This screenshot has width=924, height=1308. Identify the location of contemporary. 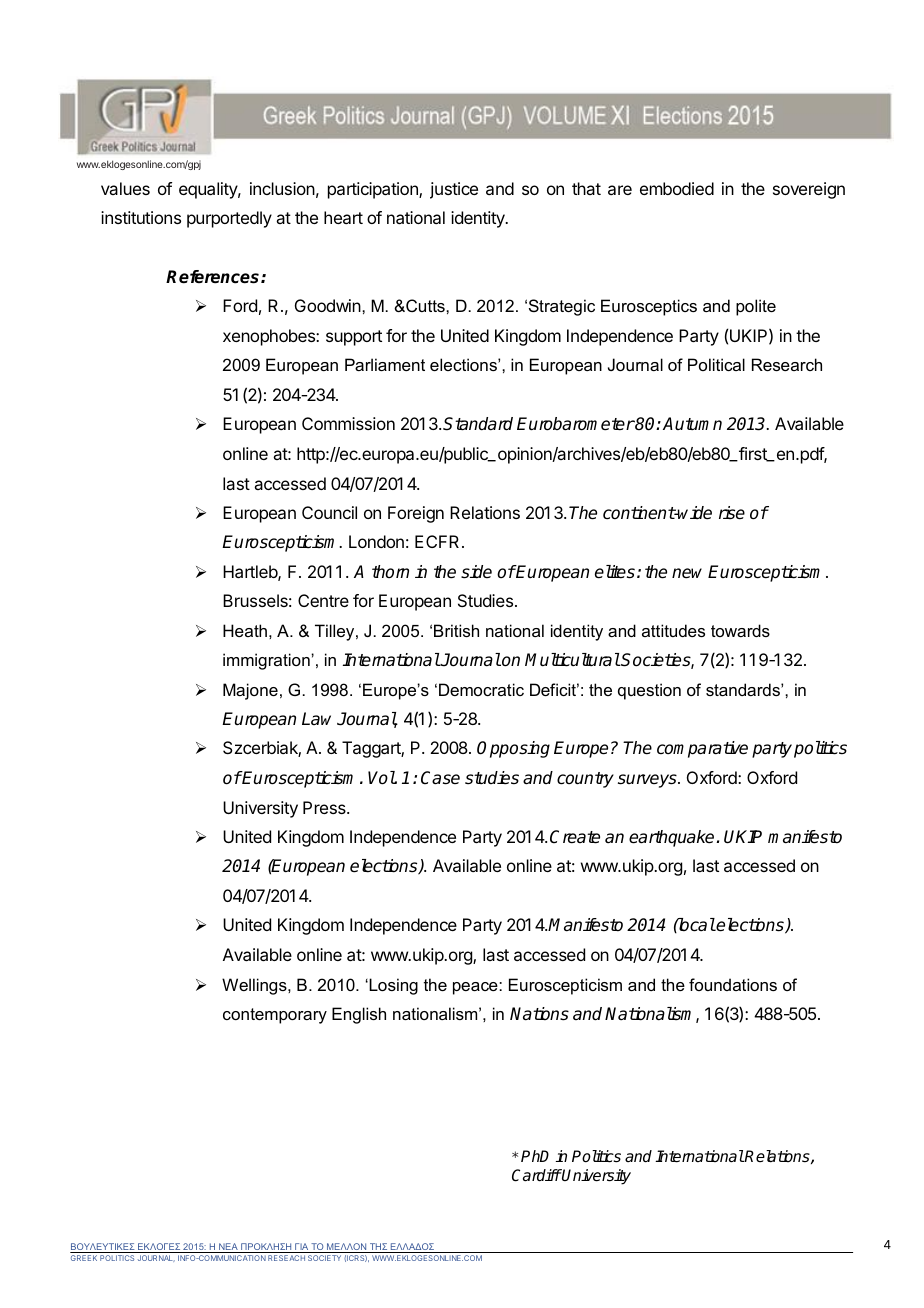
(275, 1016).
